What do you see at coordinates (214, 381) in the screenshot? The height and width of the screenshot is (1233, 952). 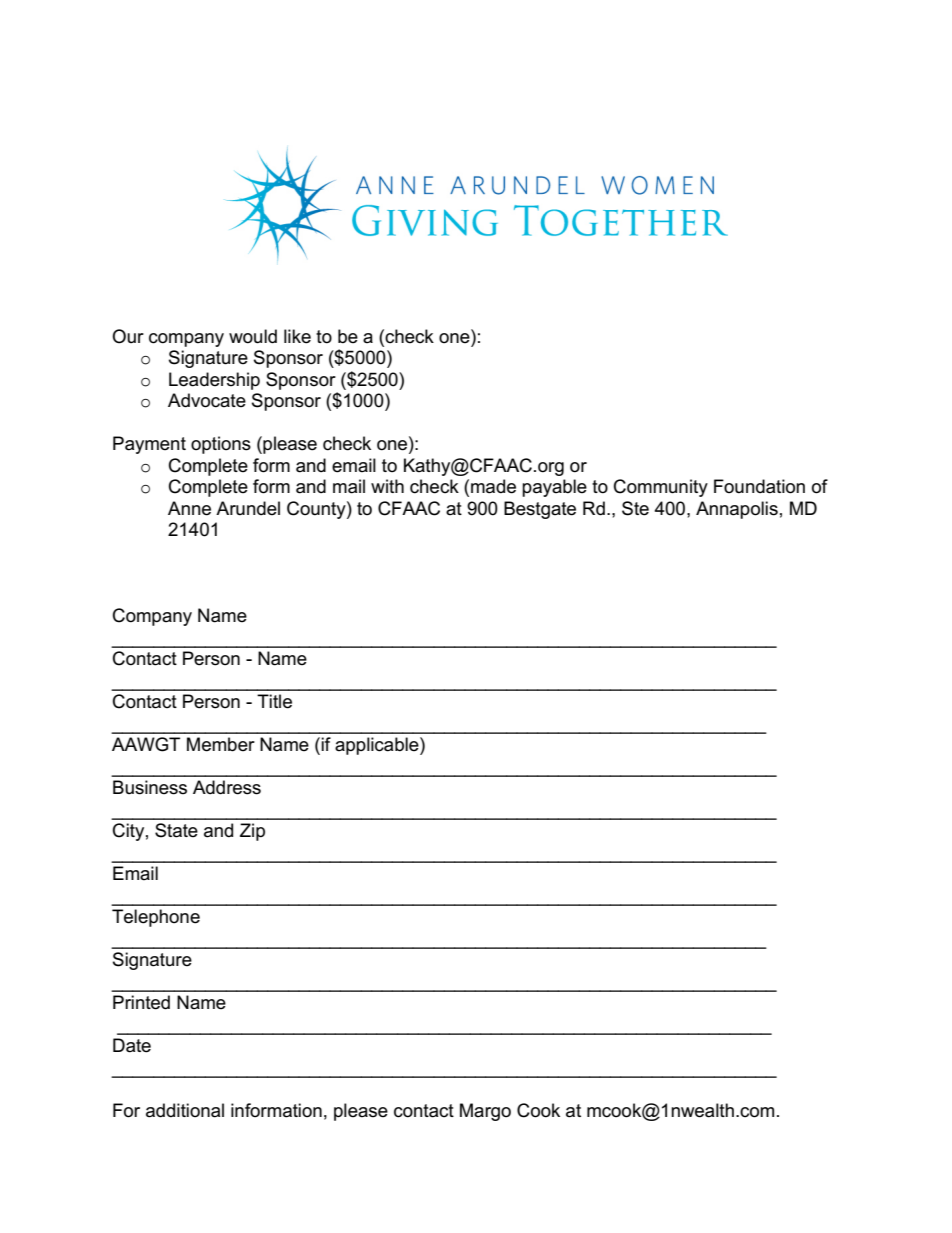 I see `Leadership` at bounding box center [214, 381].
